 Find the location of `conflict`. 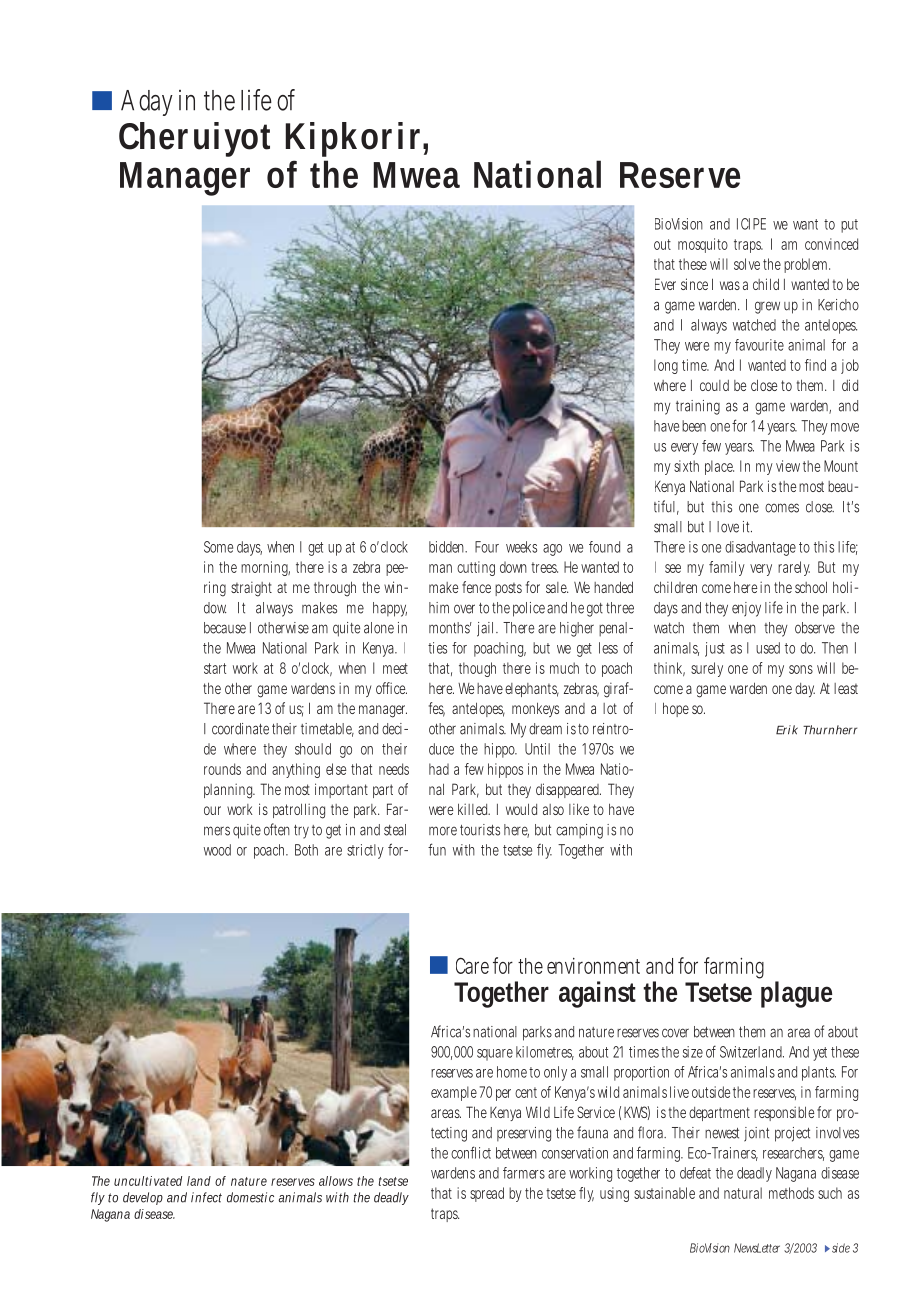

conflict is located at coordinates (471, 1152).
